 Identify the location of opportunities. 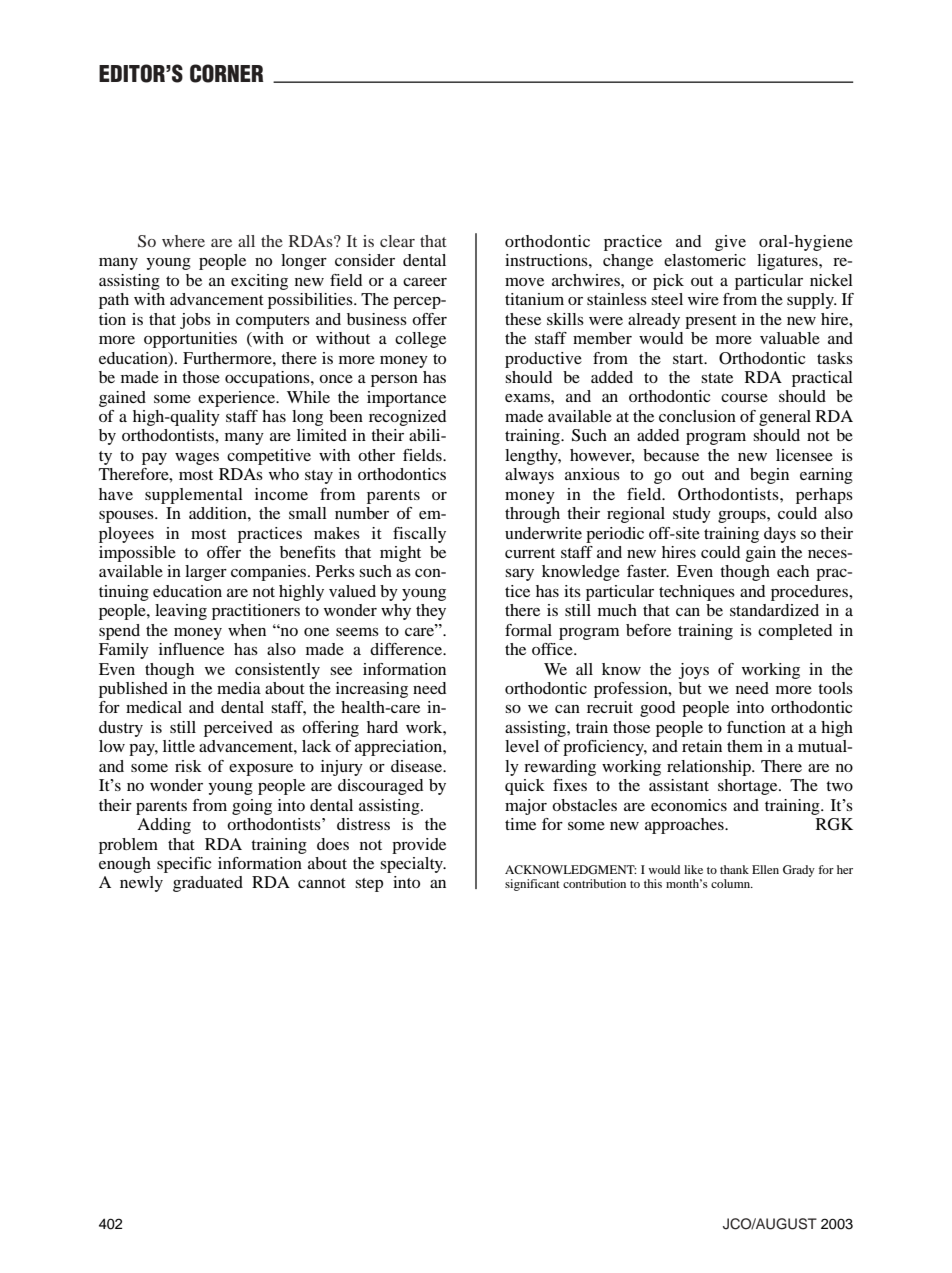
(190, 340).
